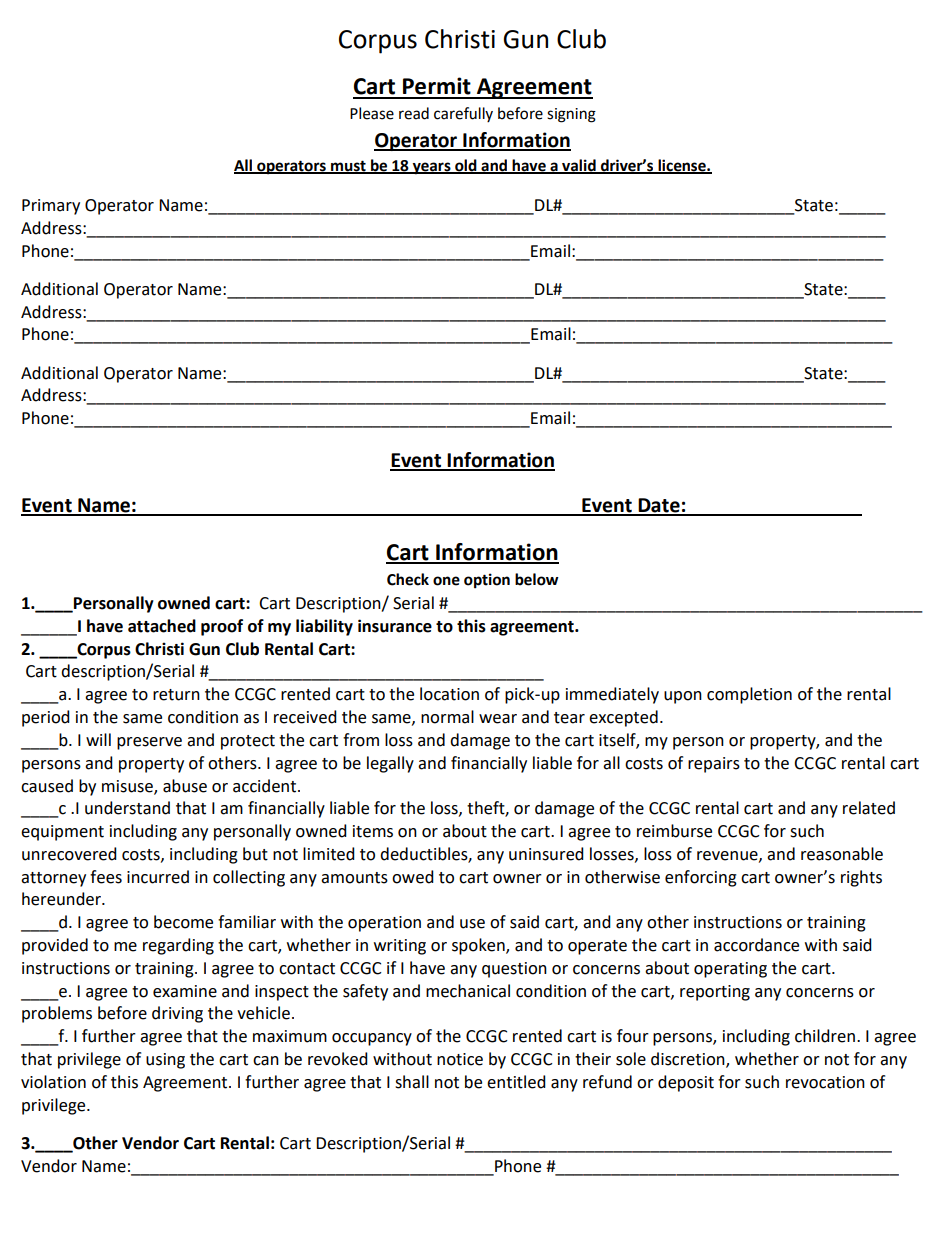  Describe the element at coordinates (460, 1059) in the screenshot. I see `notice` at that location.
